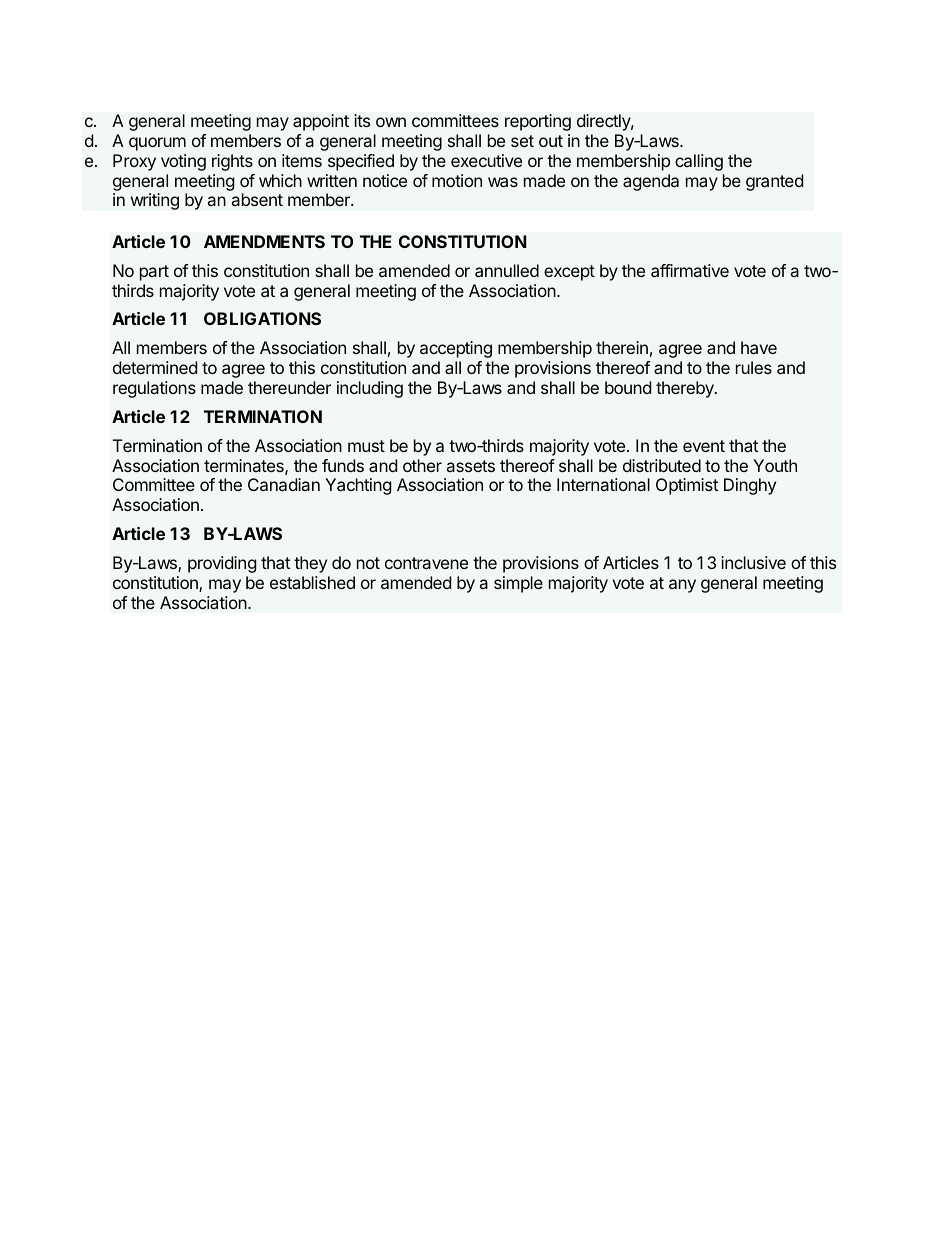 This page has width=952, height=1233. Describe the element at coordinates (682, 586) in the page. I see `any` at that location.
